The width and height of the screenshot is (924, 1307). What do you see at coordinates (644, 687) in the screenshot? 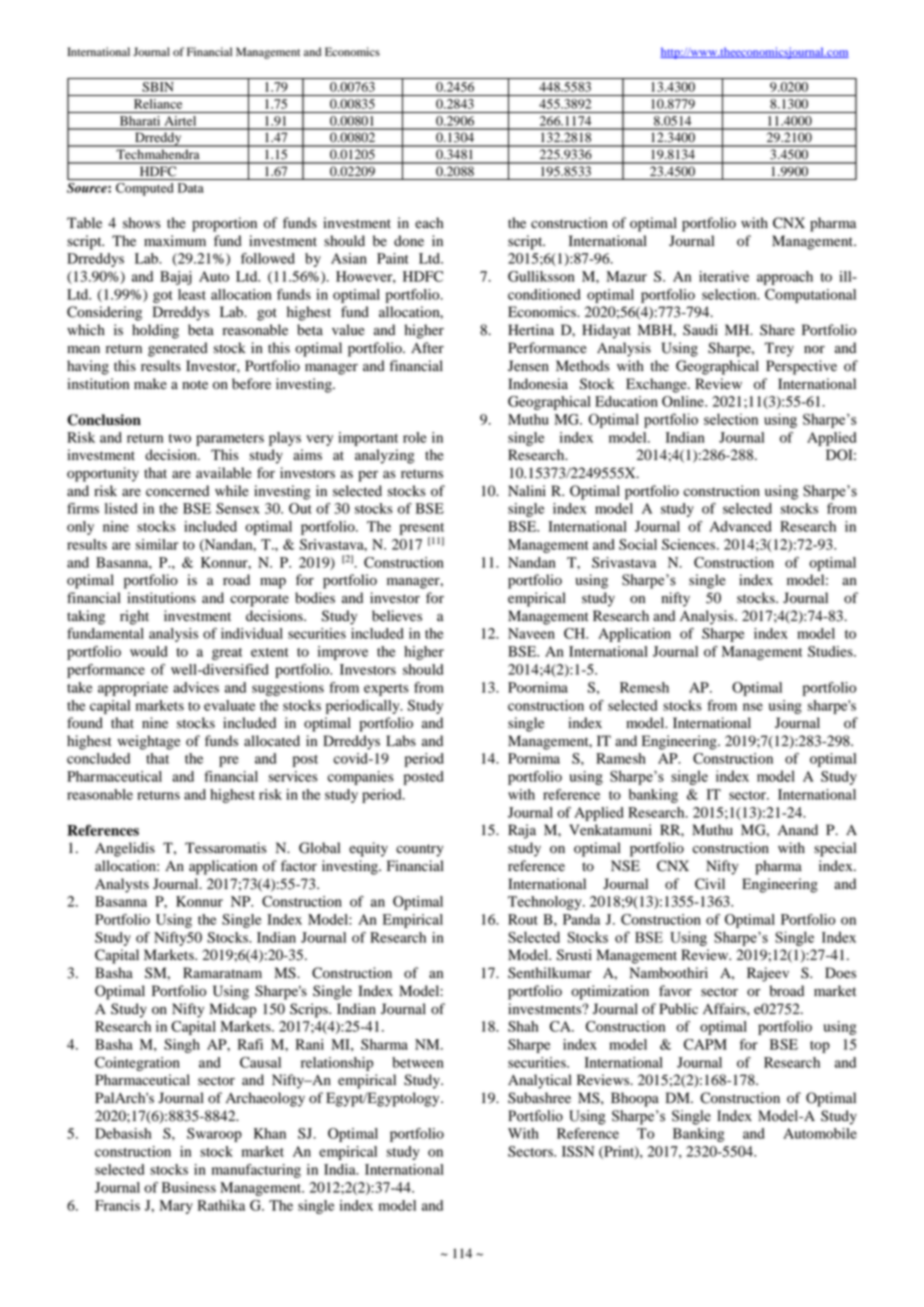
I see `Remesh` at bounding box center [644, 687].
